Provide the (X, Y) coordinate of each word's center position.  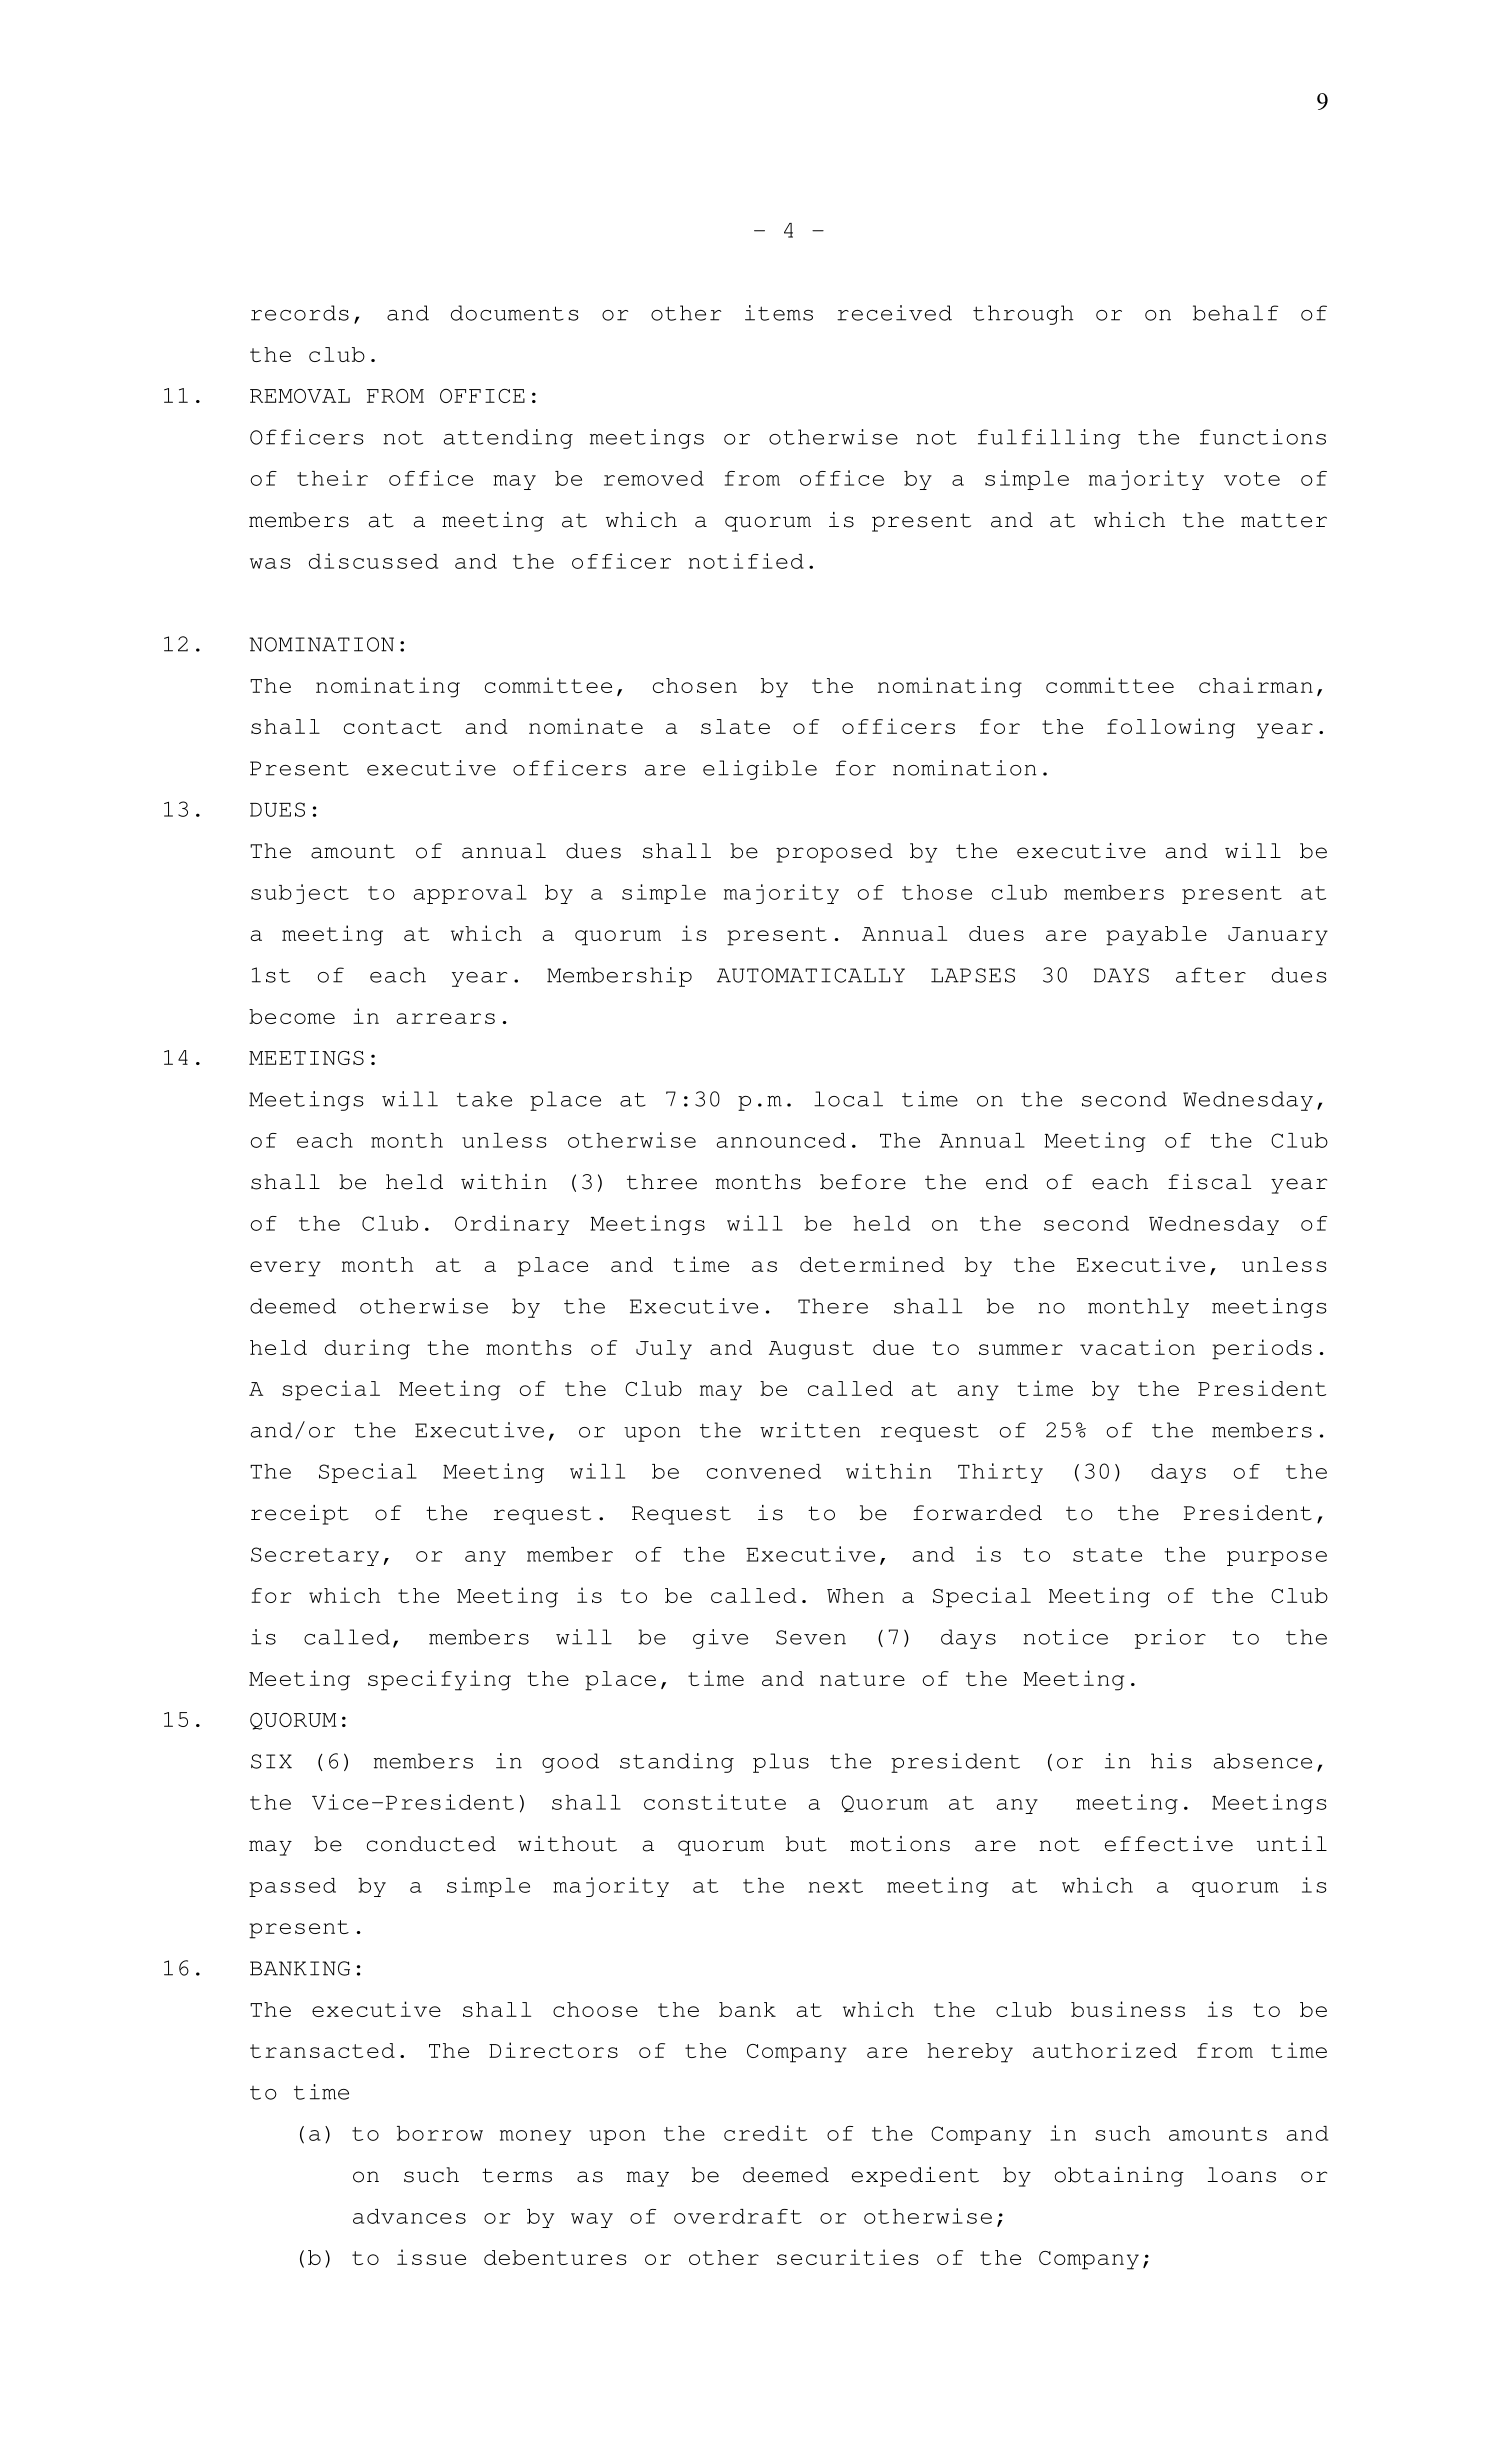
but (806, 1844)
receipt (300, 1515)
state (1107, 1555)
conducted (431, 1844)
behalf (1235, 313)
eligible (760, 770)
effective (1169, 1844)
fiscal (1209, 1182)
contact (393, 727)
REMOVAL (300, 396)
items (779, 313)
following (1171, 728)
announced (781, 1140)
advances (409, 2216)
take (484, 1099)
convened (764, 1471)
